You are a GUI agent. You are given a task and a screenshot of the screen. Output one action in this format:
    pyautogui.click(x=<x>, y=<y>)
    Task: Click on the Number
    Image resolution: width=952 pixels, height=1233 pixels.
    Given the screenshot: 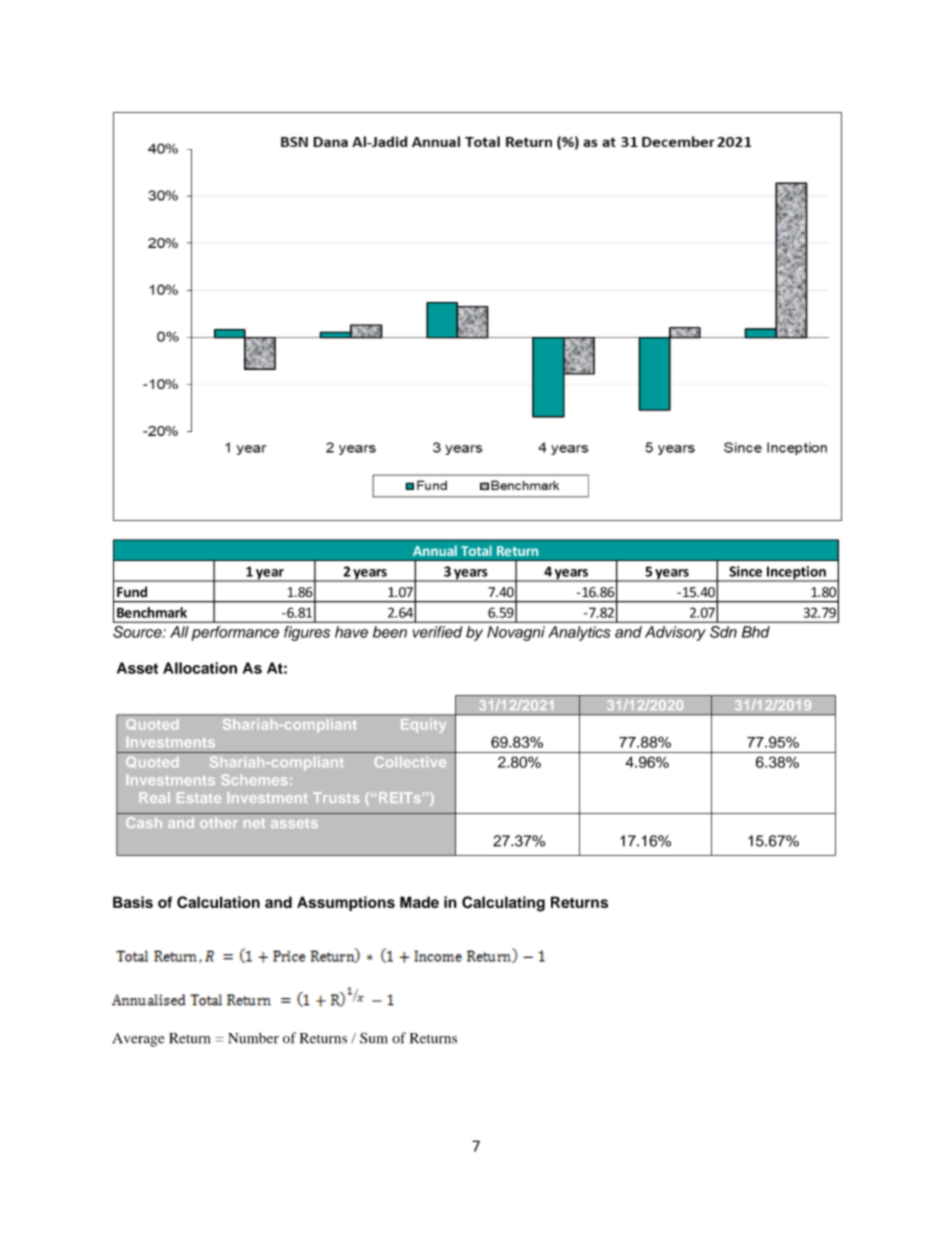 What is the action you would take?
    pyautogui.click(x=253, y=1038)
